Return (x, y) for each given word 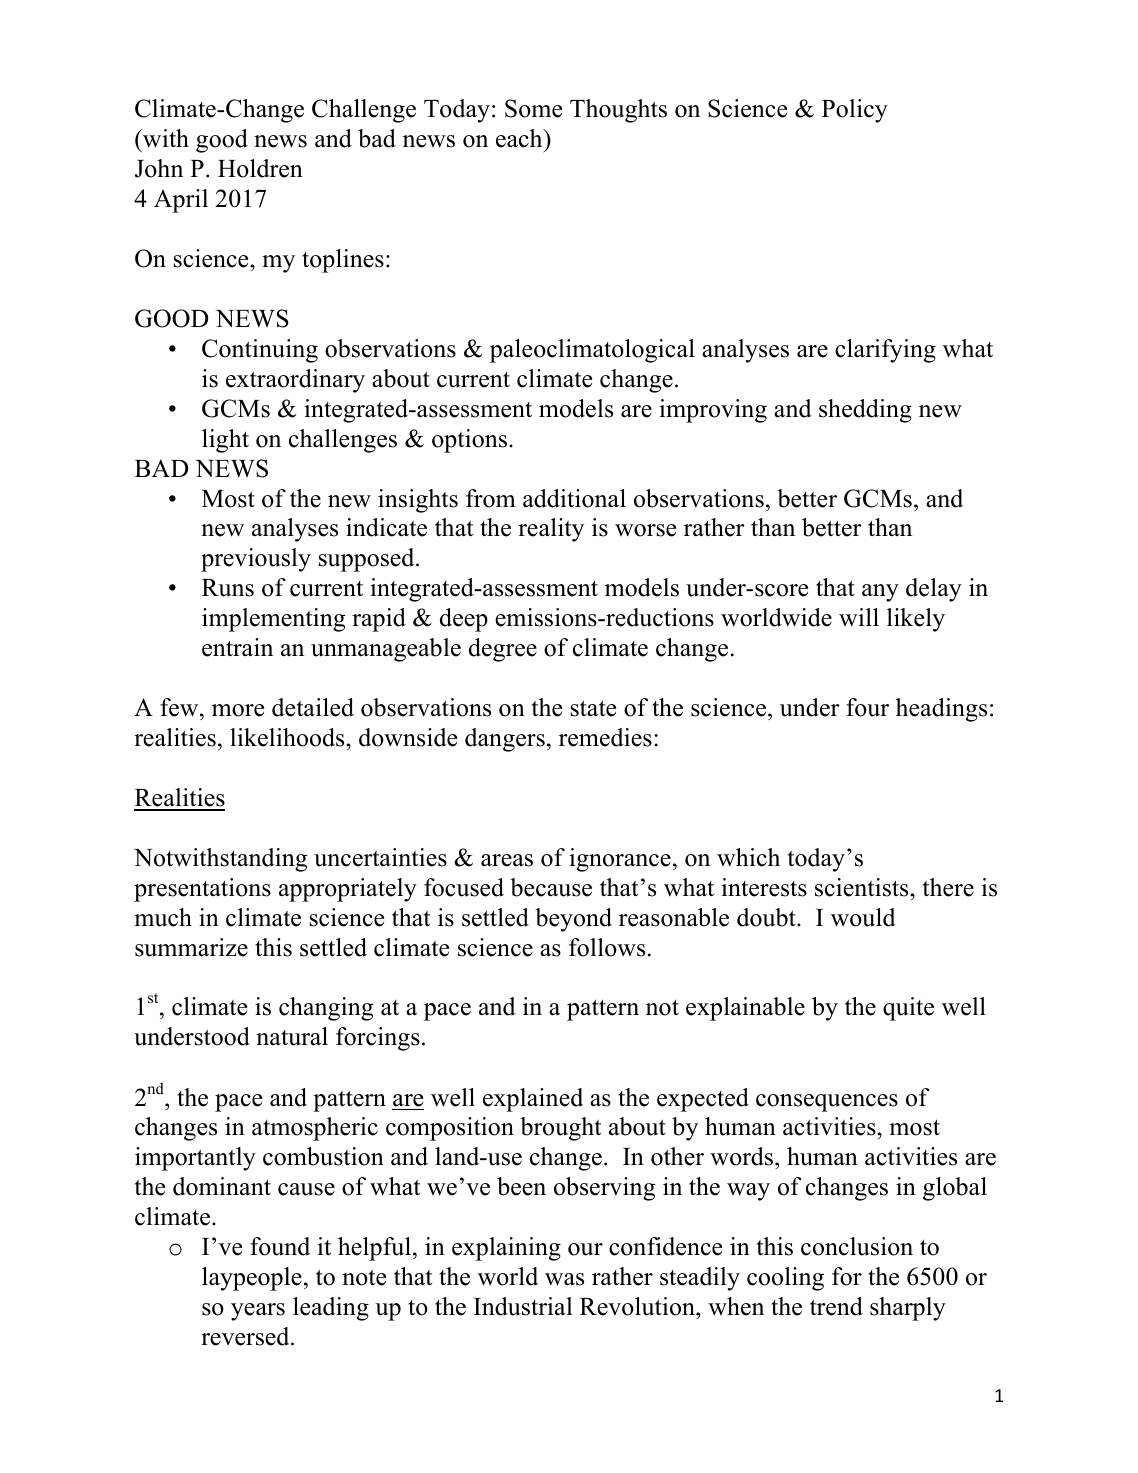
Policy (855, 111)
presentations (202, 890)
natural (292, 1036)
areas (507, 860)
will (859, 617)
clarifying (885, 351)
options (469, 441)
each (520, 138)
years (258, 1312)
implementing (273, 620)
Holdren (260, 168)
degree (503, 650)
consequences (827, 1103)
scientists (863, 887)
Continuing (260, 351)
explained (533, 1100)
